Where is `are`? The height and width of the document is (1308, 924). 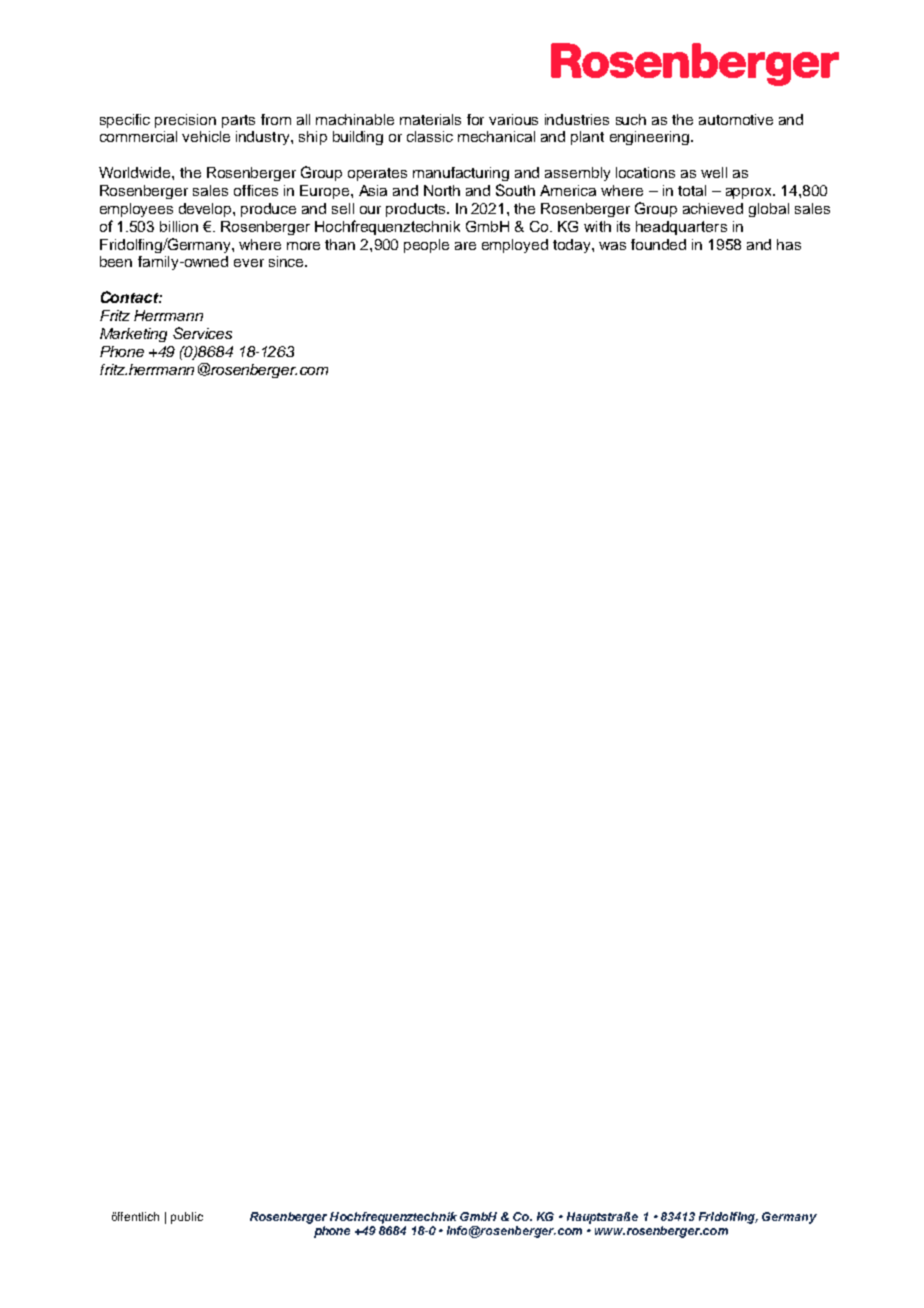 are is located at coordinates (465, 246).
